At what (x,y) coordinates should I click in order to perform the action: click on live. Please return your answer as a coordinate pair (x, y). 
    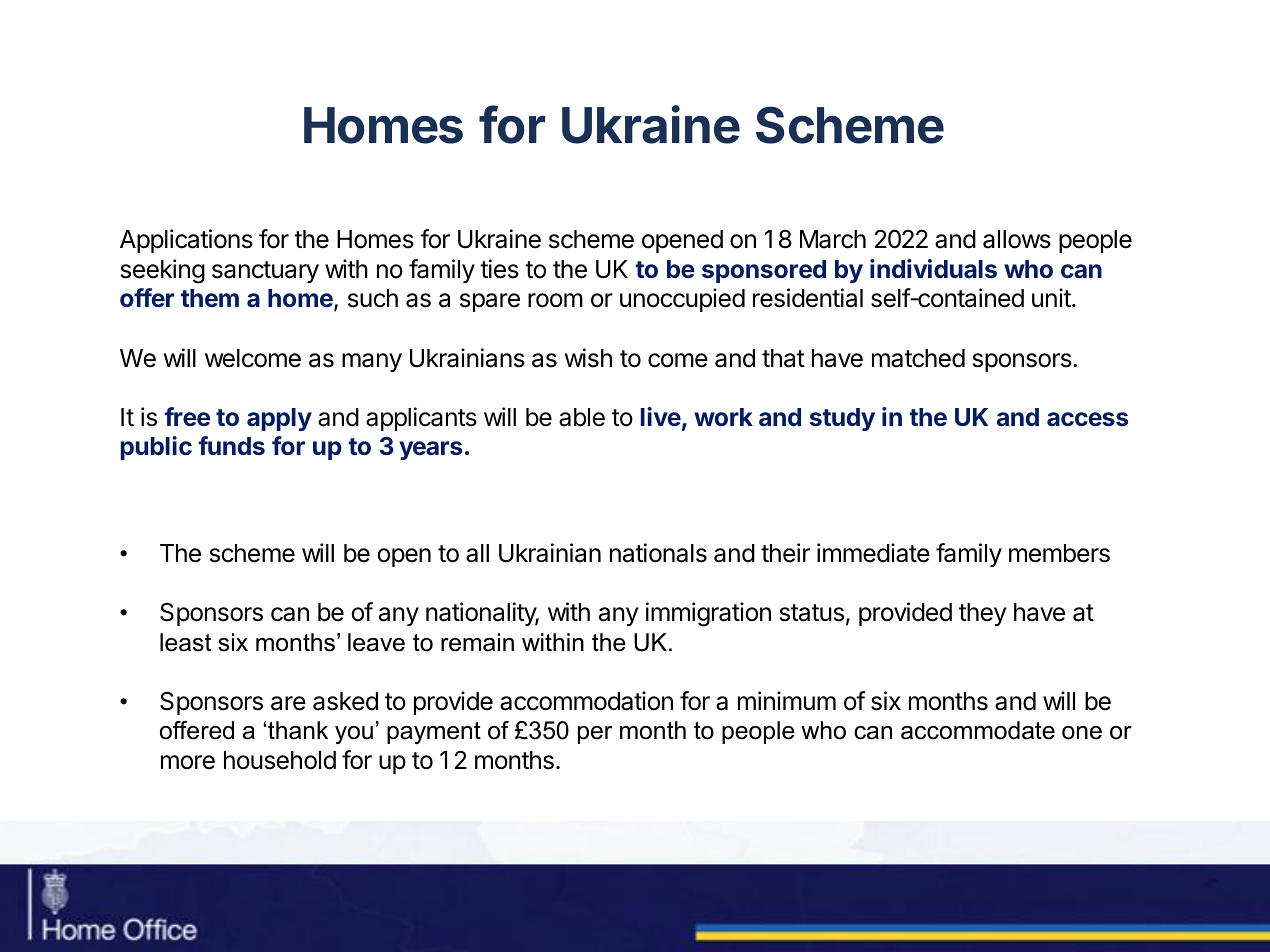
    Looking at the image, I should click on (661, 417).
